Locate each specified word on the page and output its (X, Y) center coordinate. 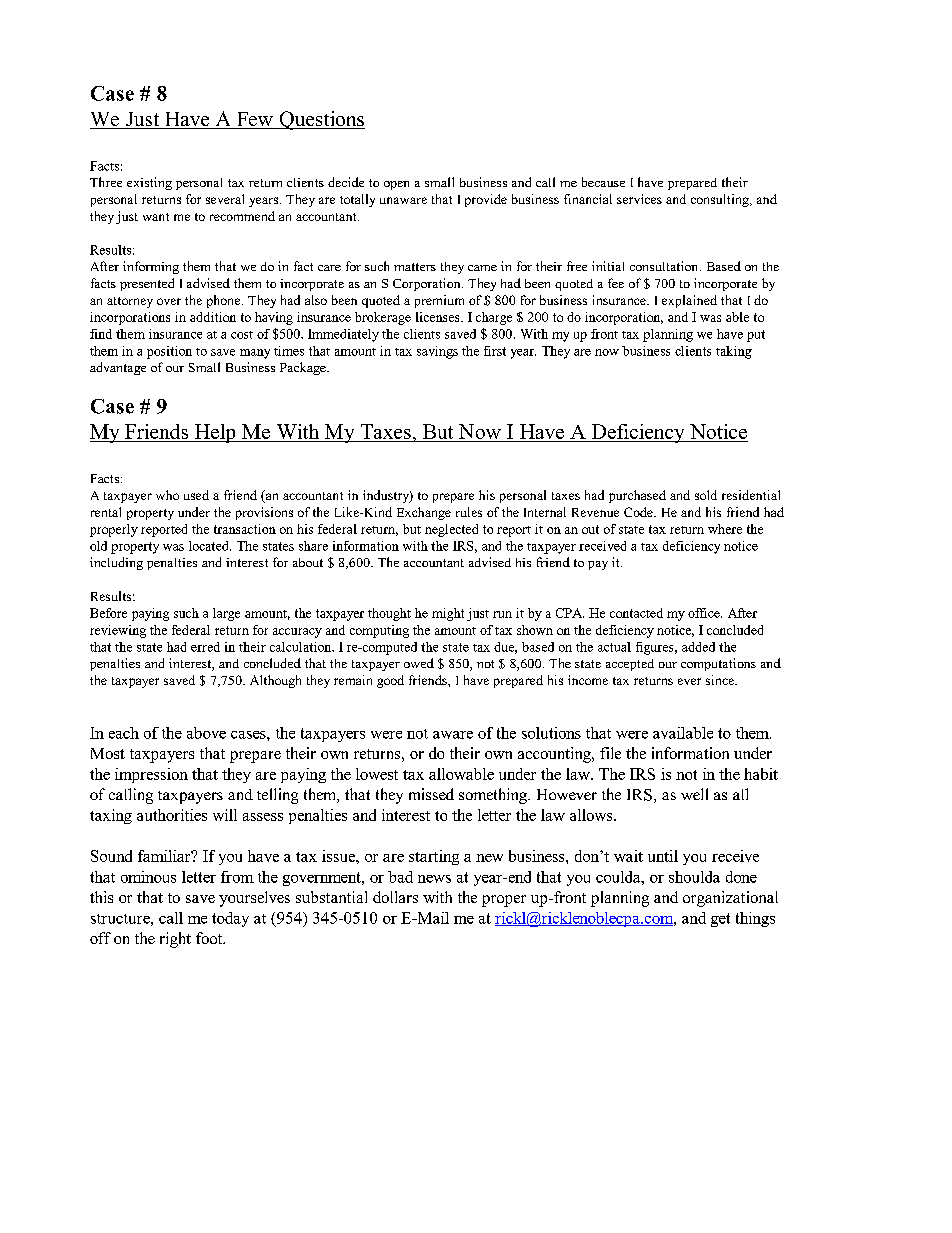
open (396, 185)
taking (734, 352)
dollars (395, 897)
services (639, 199)
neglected (451, 530)
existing (149, 183)
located (210, 546)
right (175, 940)
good (390, 681)
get (720, 920)
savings (437, 352)
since (721, 680)
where (725, 529)
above (206, 733)
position (169, 352)
